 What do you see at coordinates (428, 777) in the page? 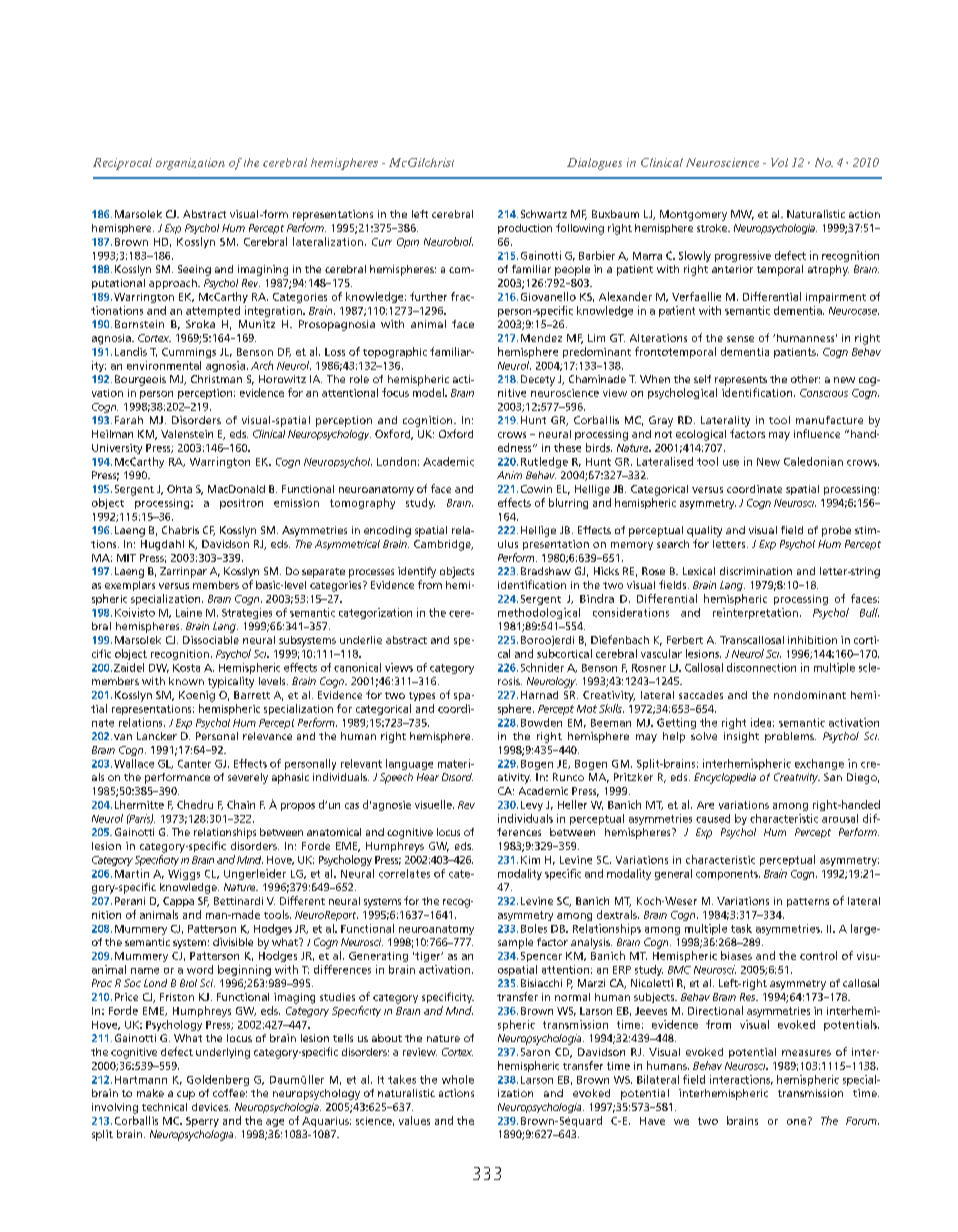
I see `Hear` at bounding box center [428, 777].
